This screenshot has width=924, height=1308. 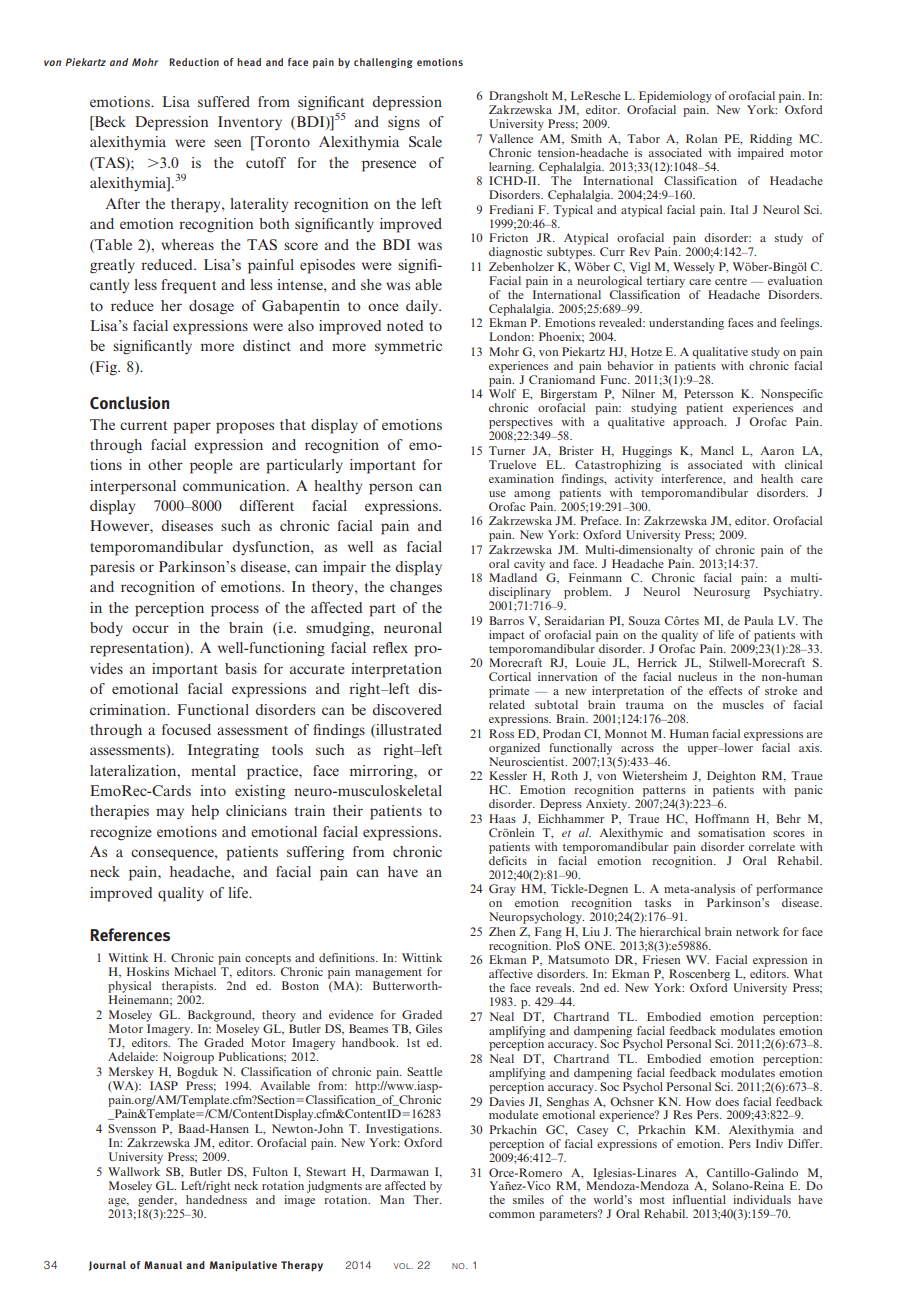 I want to click on Hoffmann, so click(x=722, y=818).
